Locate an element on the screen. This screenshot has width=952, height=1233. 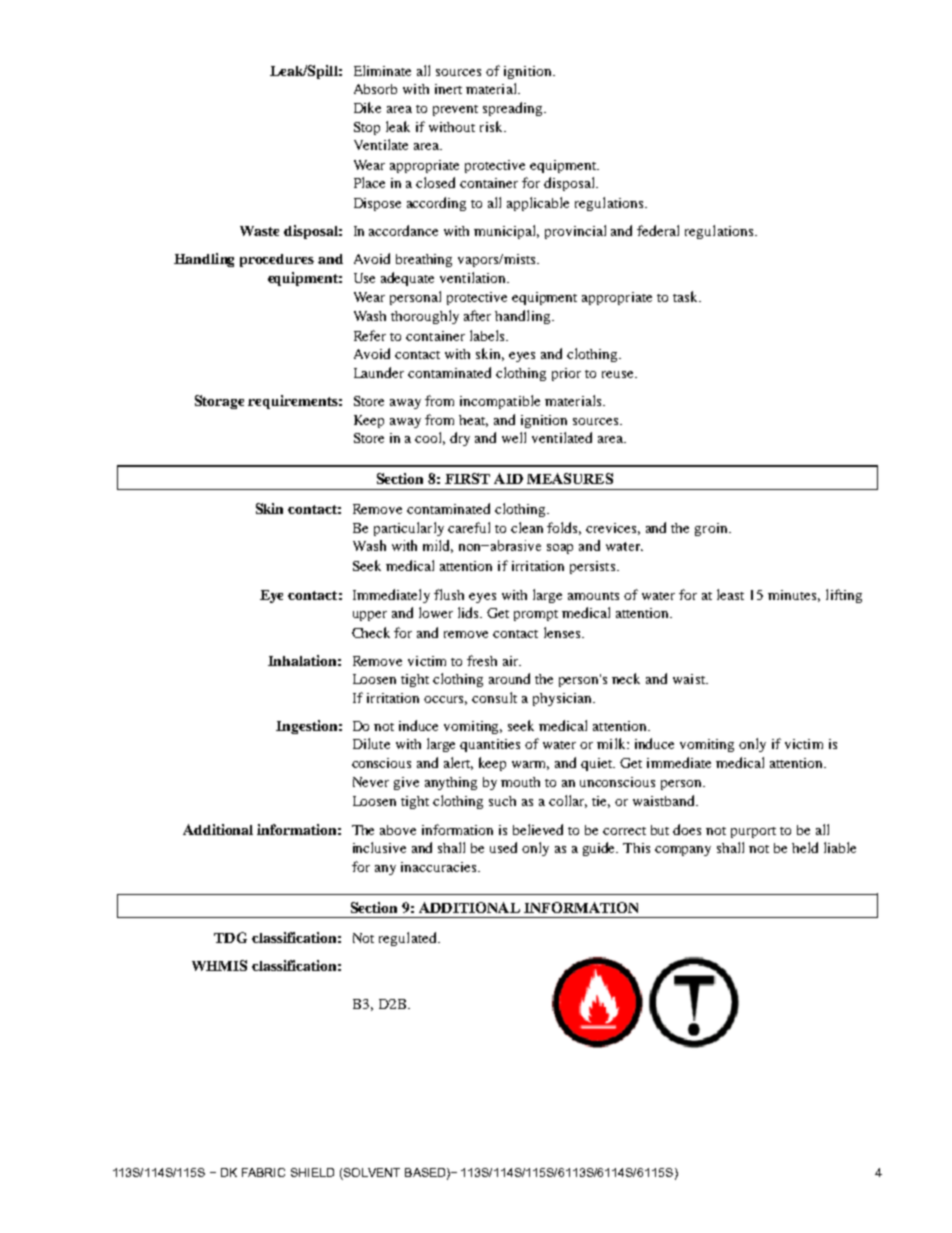
used is located at coordinates (503, 847).
